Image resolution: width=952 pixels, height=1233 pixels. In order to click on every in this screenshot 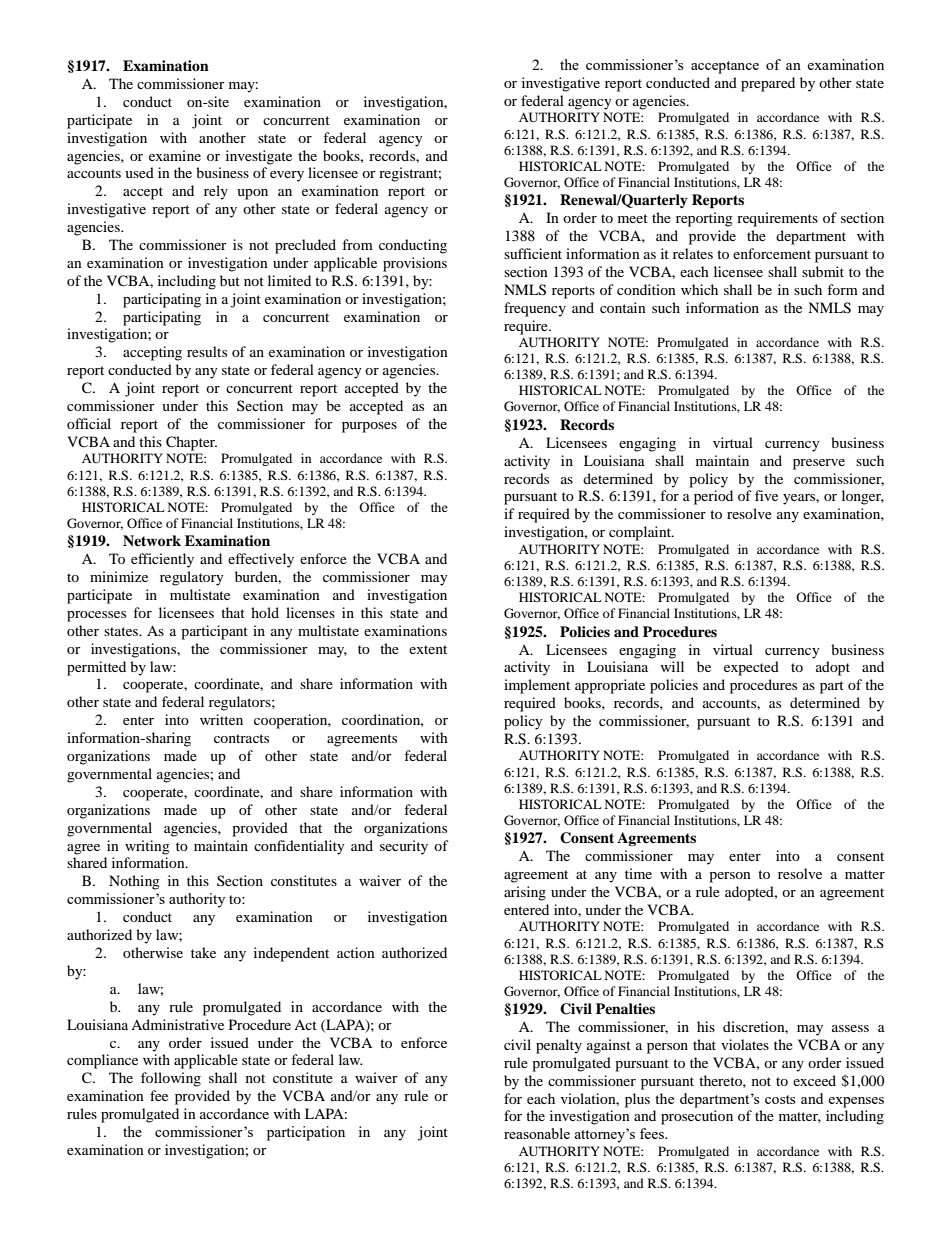, I will do `click(287, 176)`.
